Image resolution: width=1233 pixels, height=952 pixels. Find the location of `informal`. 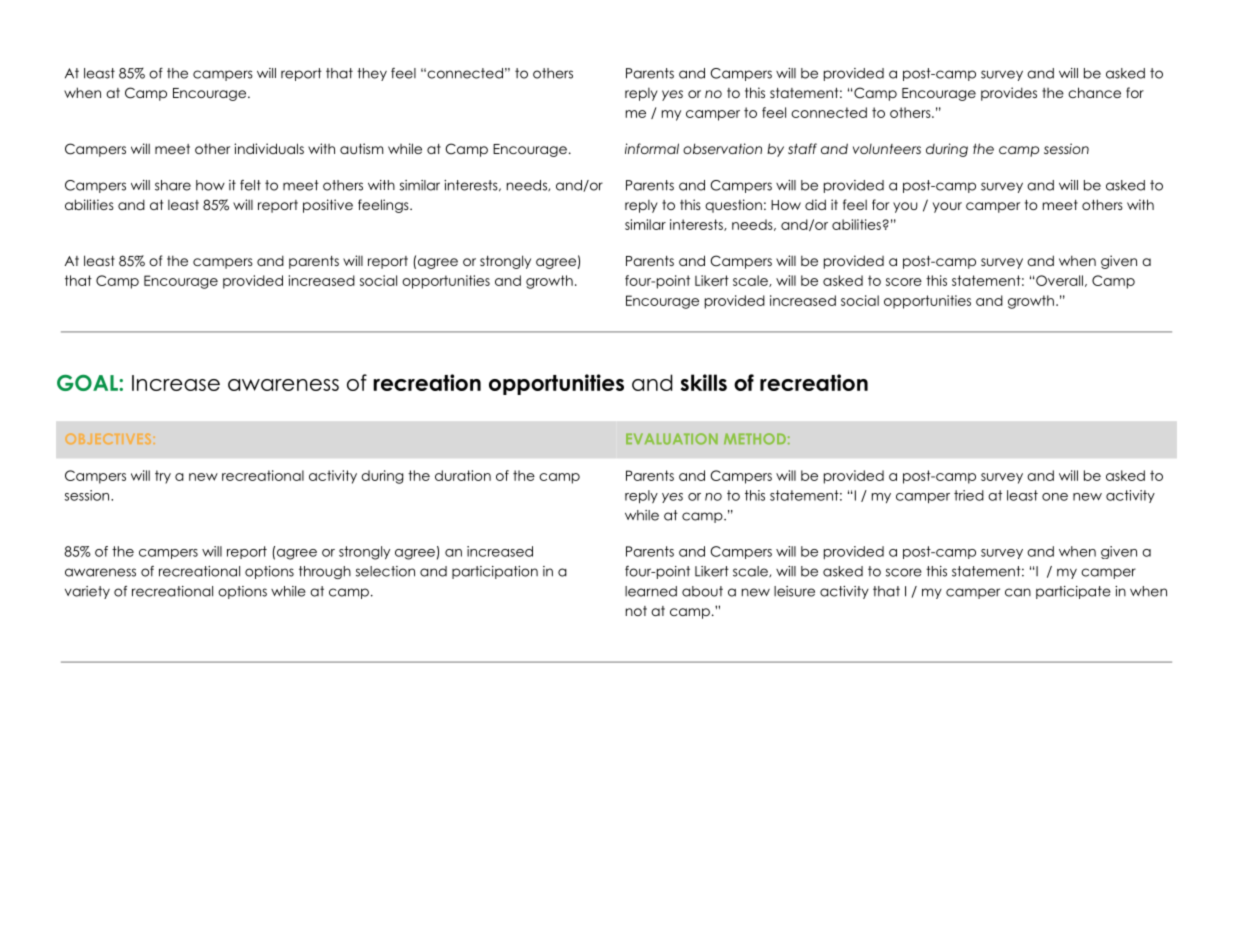

informal is located at coordinates (652, 148).
